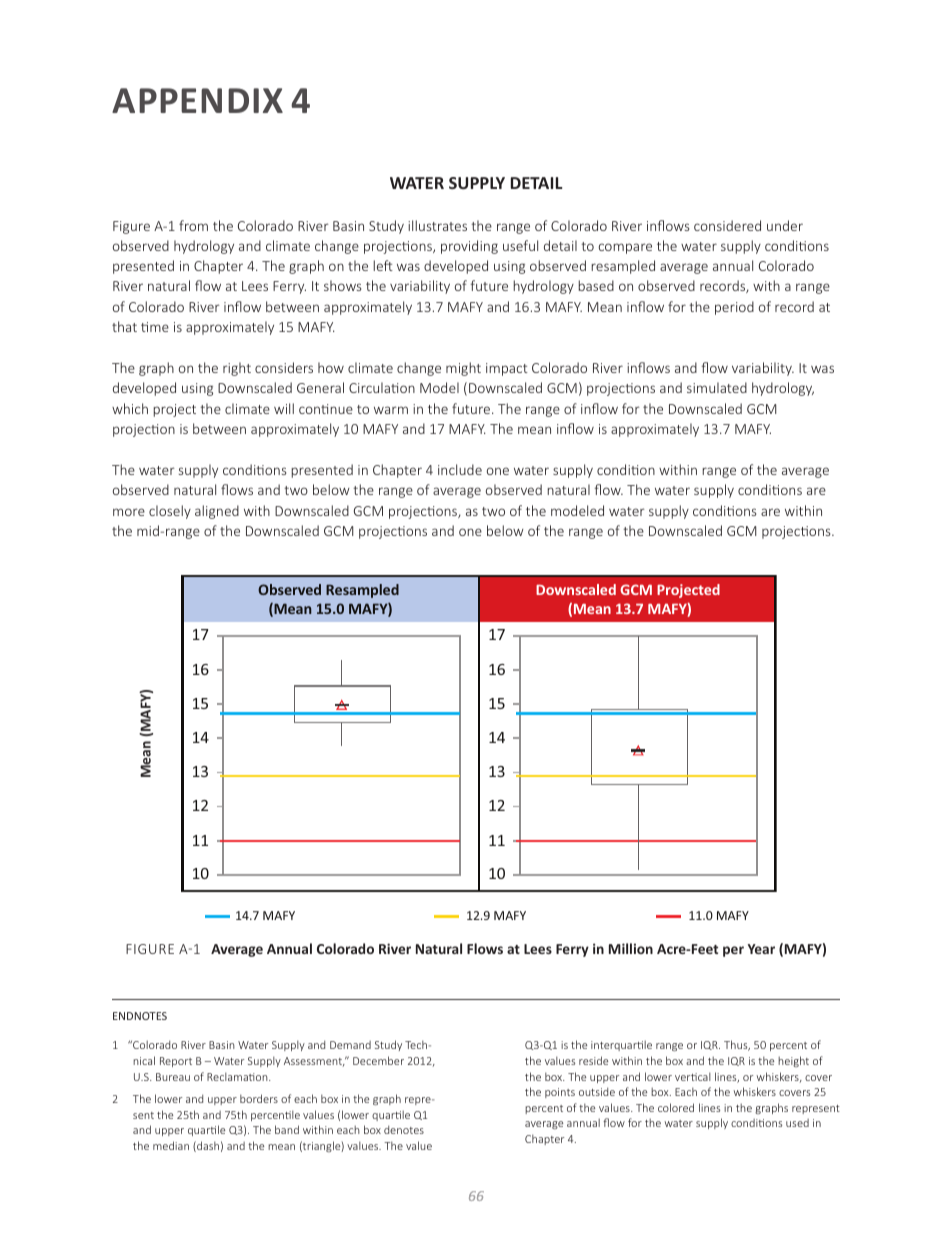 The height and width of the page is (1233, 952). Describe the element at coordinates (197, 100) in the page. I see `APPENDIX` at that location.
